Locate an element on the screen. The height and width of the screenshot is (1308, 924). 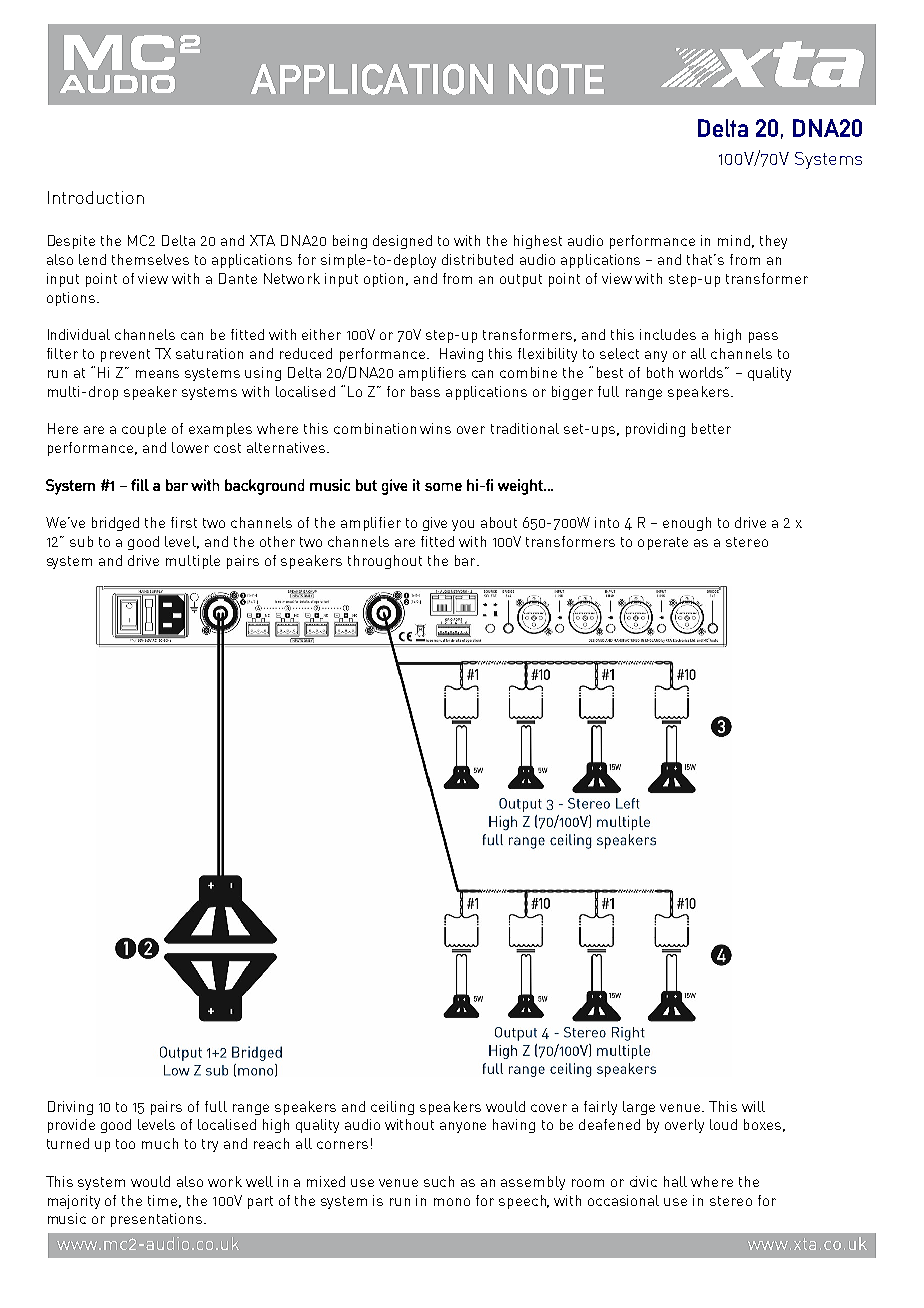
means is located at coordinates (157, 374).
